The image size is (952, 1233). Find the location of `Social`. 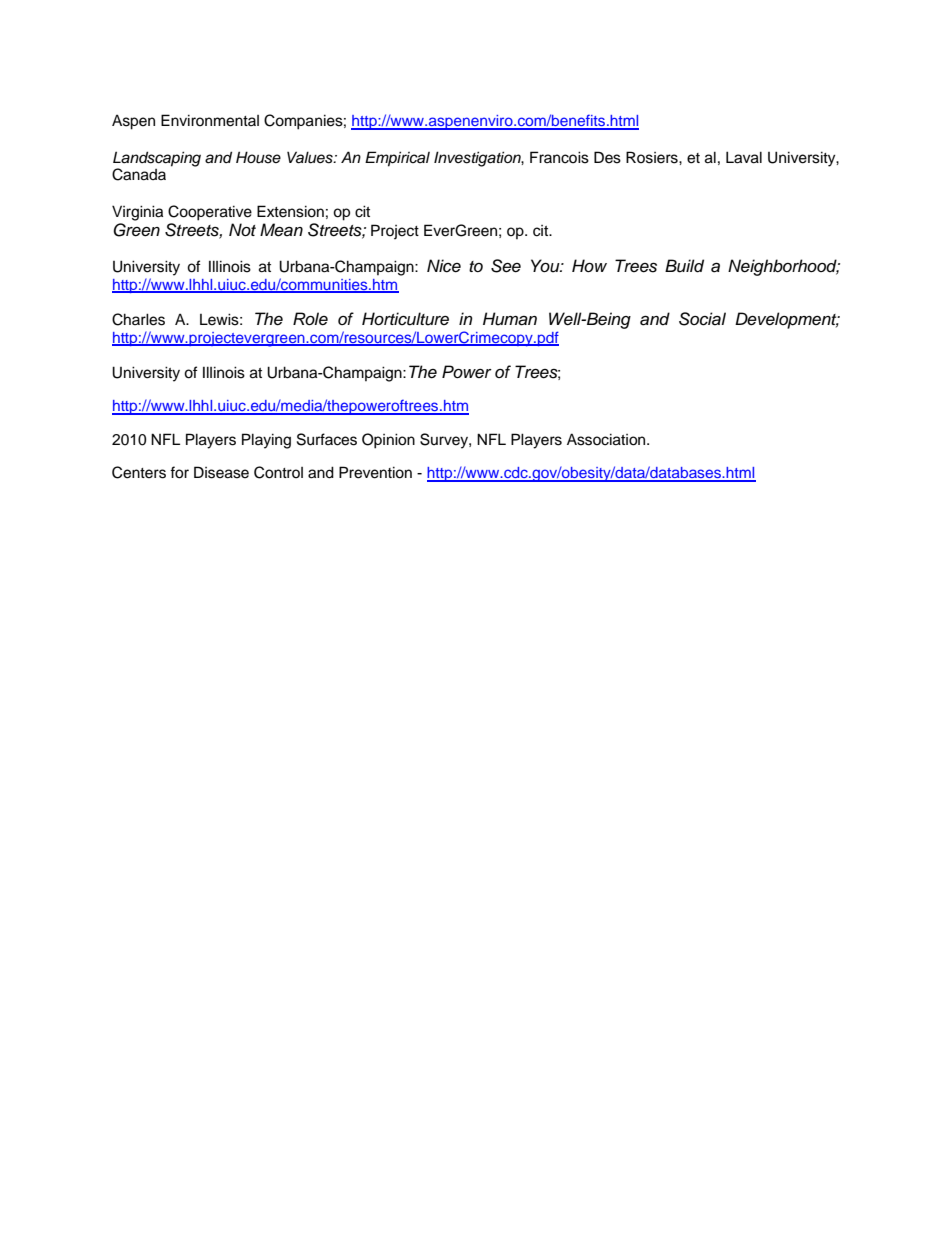

Social is located at coordinates (702, 319).
